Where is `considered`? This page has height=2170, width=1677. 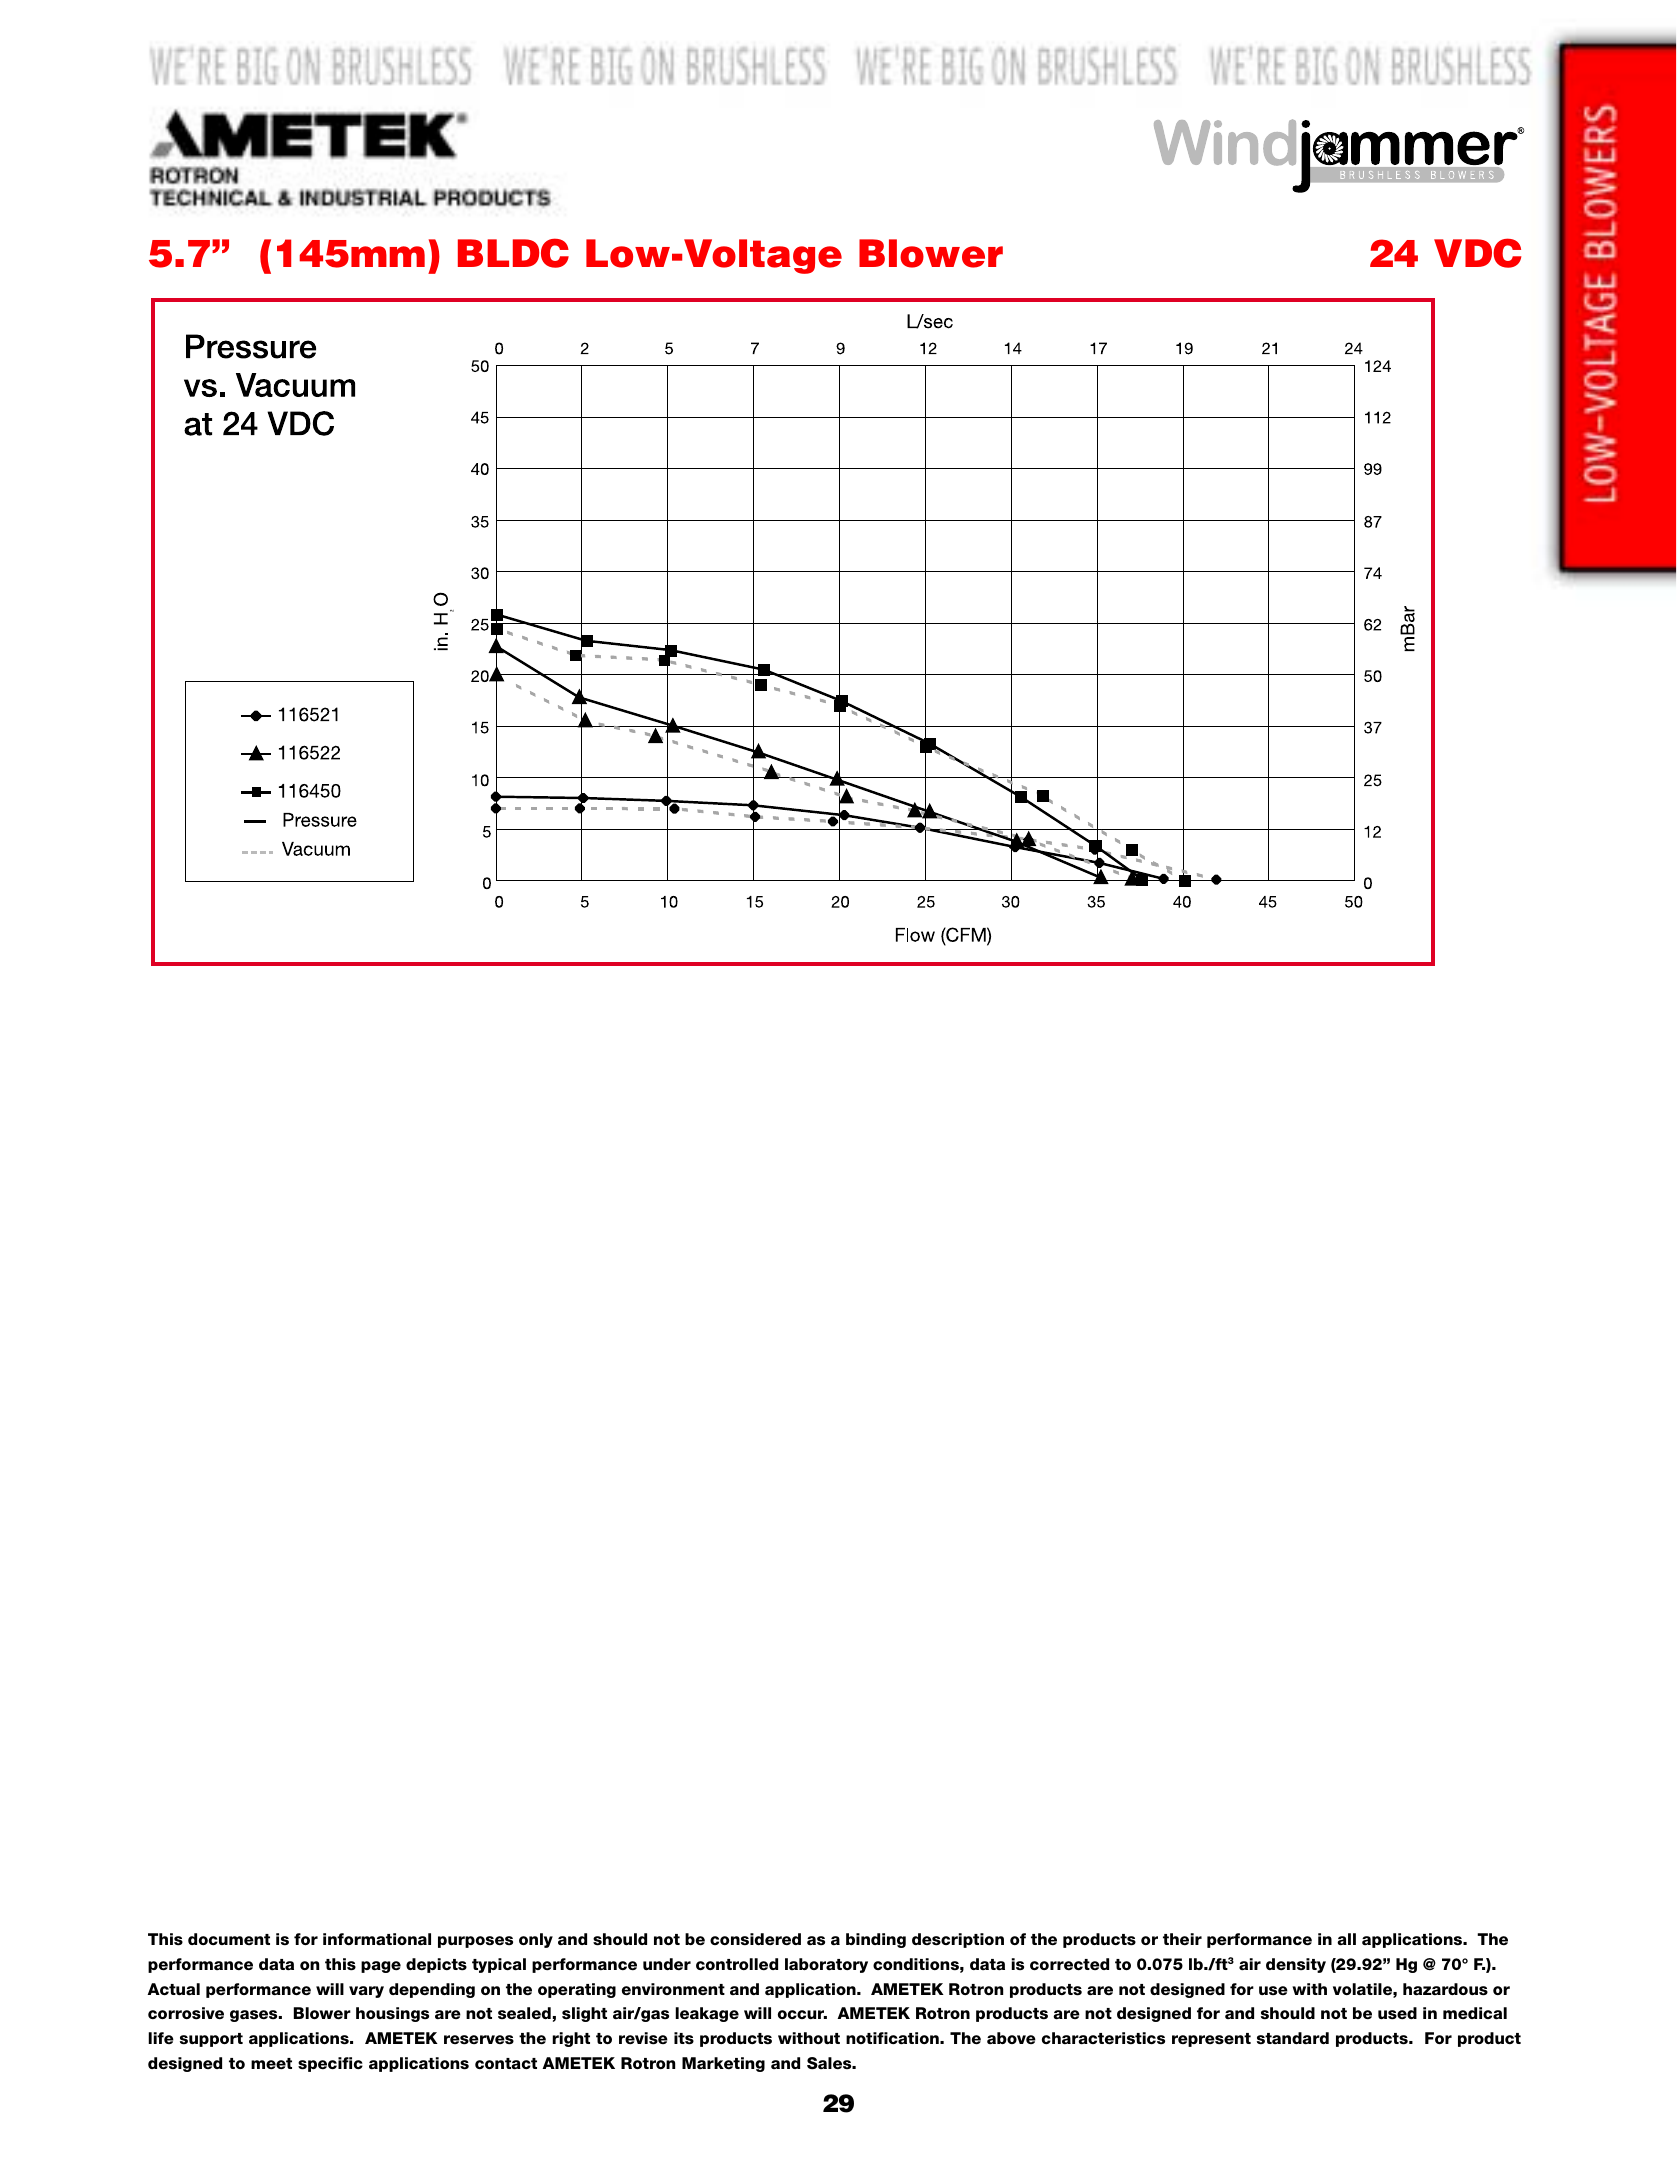 considered is located at coordinates (755, 1939).
